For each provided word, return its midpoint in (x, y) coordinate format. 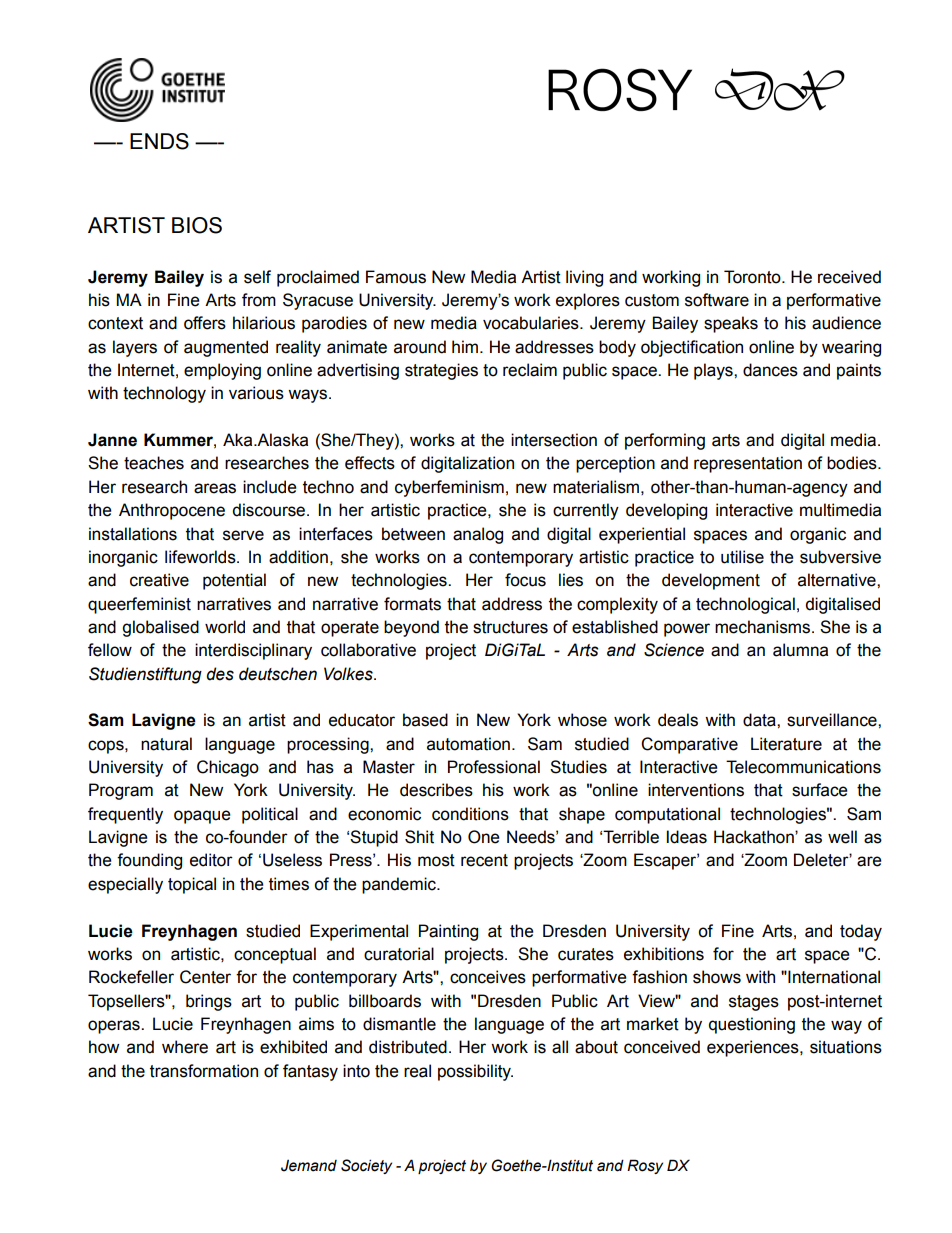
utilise (742, 557)
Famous (396, 277)
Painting (448, 932)
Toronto (753, 277)
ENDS (159, 141)
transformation (204, 1071)
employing (222, 371)
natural (166, 744)
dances (770, 370)
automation (468, 744)
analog (478, 535)
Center (205, 977)
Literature (786, 744)
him (466, 346)
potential (234, 581)
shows (717, 977)
